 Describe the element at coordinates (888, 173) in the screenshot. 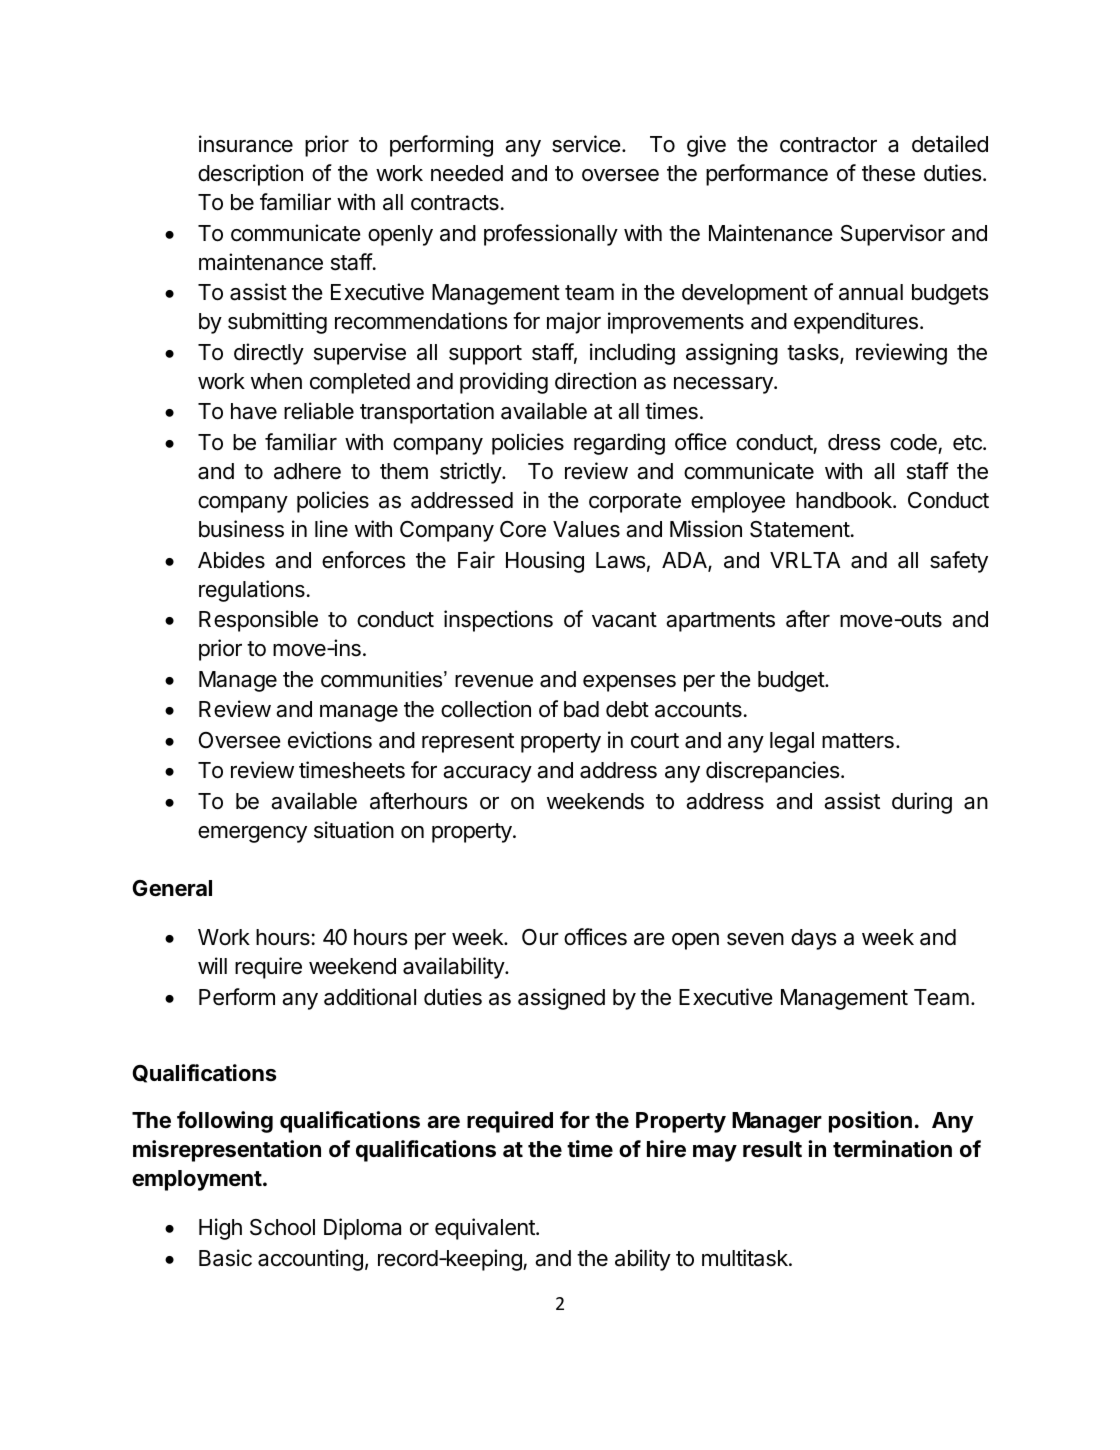

I see `these` at that location.
